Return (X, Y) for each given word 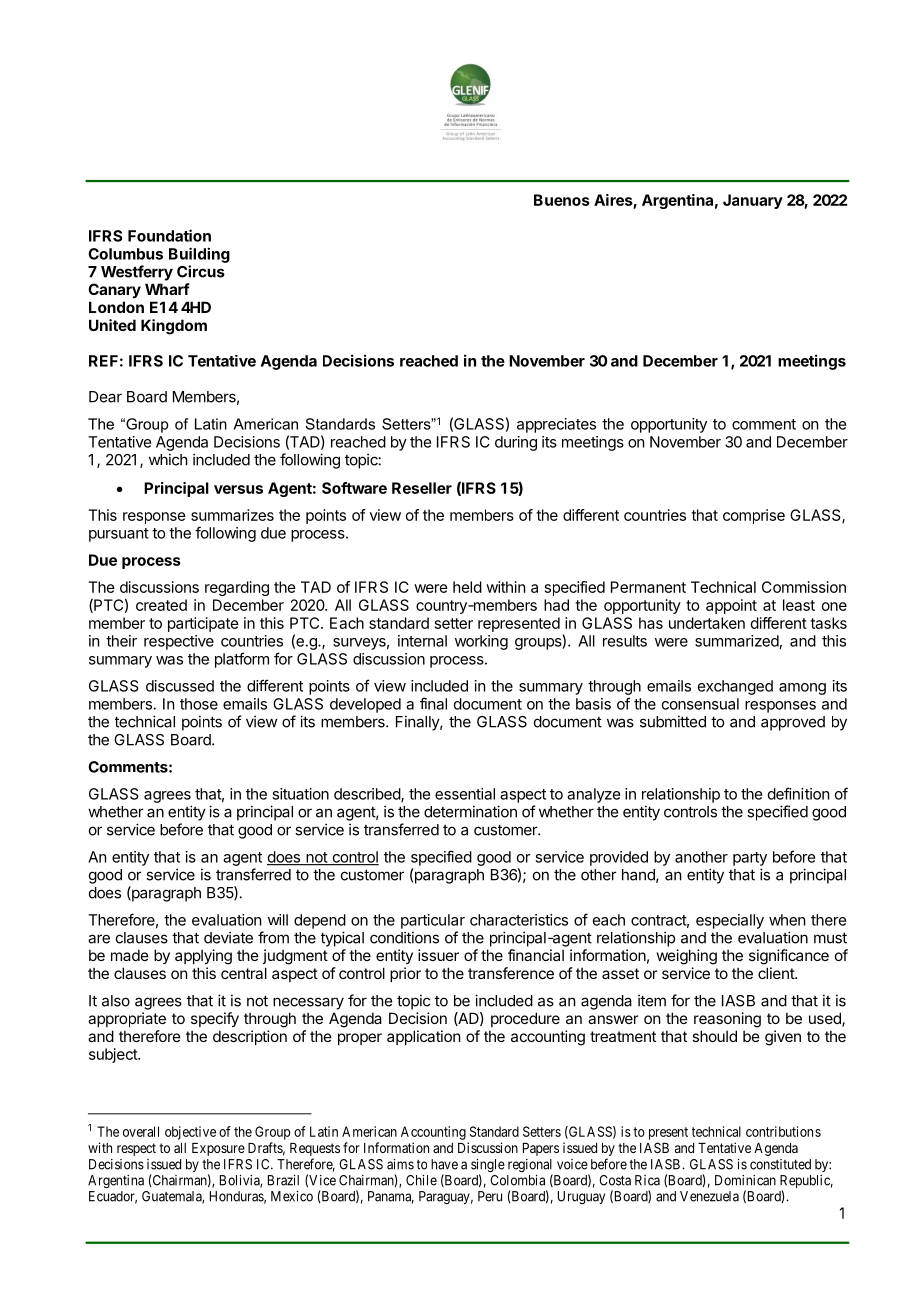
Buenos (562, 200)
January (753, 201)
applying (203, 957)
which (168, 459)
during (516, 443)
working (481, 642)
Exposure (218, 1149)
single (488, 1167)
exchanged (735, 687)
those (199, 704)
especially (730, 921)
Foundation (169, 235)
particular (433, 921)
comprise (754, 516)
